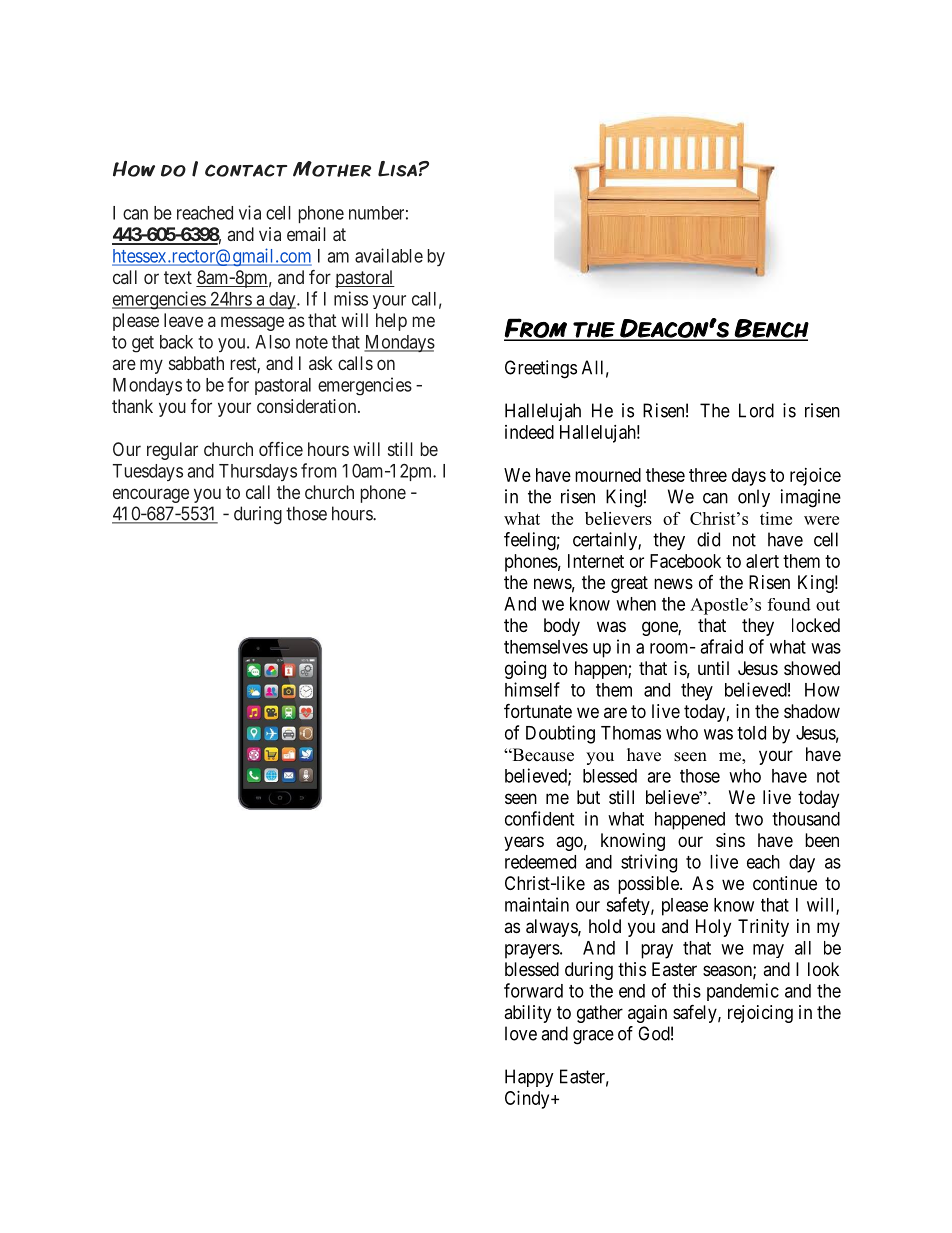 Image resolution: width=952 pixels, height=1233 pixels. I want to click on until, so click(713, 668).
